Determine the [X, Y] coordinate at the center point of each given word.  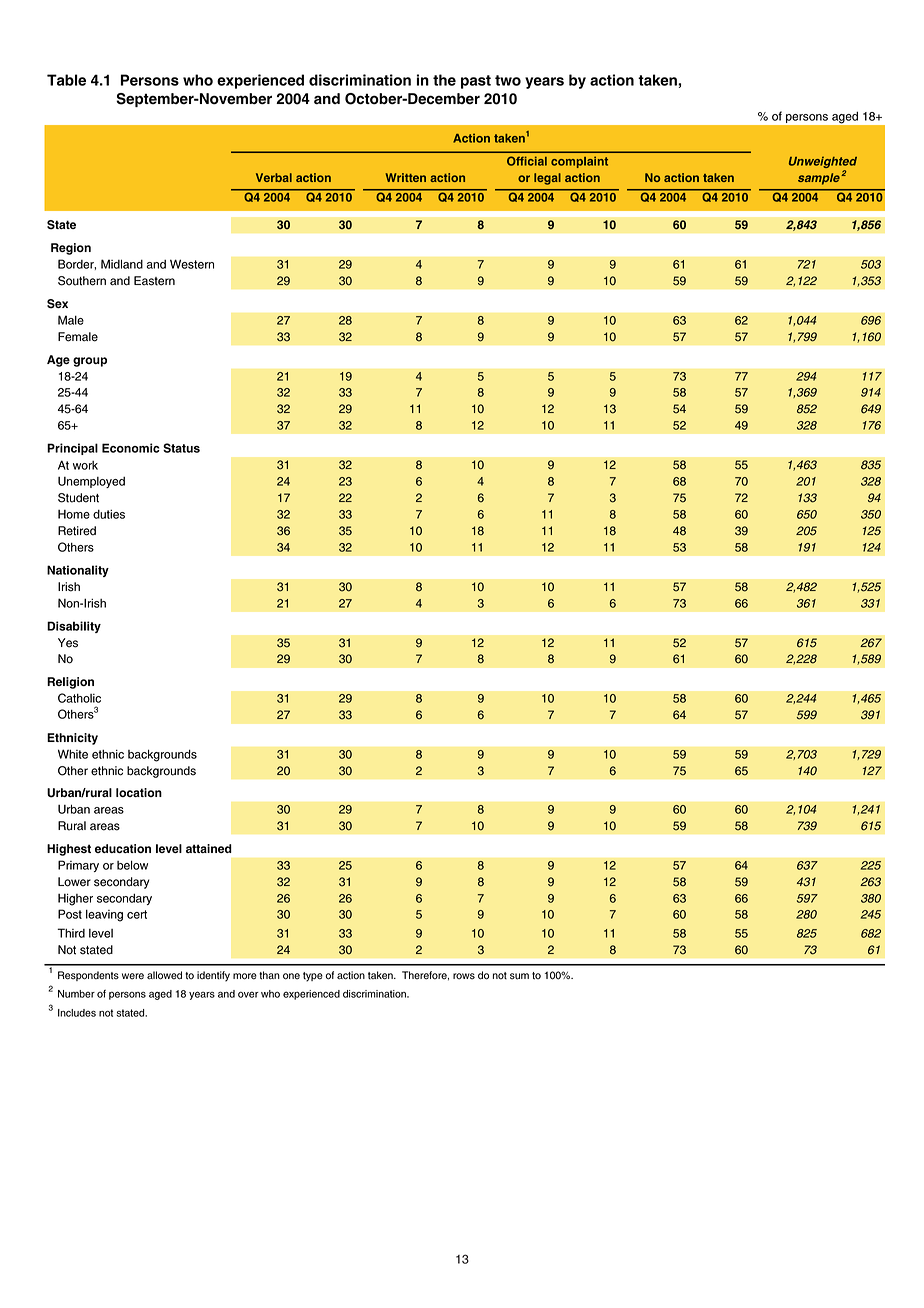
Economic [131, 448]
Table [66, 80]
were [133, 976]
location [139, 792]
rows [464, 976]
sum [519, 976]
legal [547, 179]
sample [819, 179]
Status [181, 448]
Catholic [79, 698]
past [476, 82]
